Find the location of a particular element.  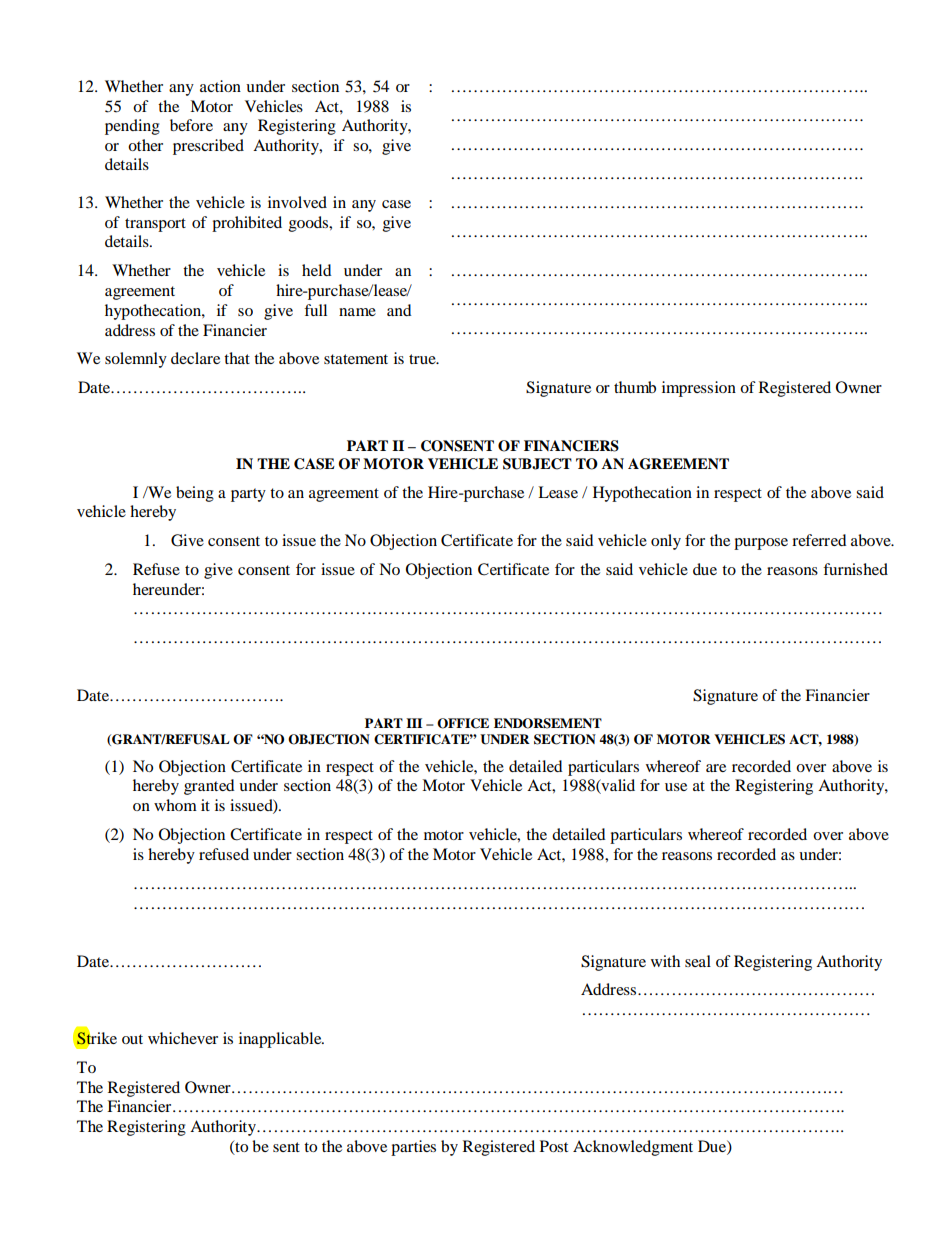

impression is located at coordinates (699, 389).
